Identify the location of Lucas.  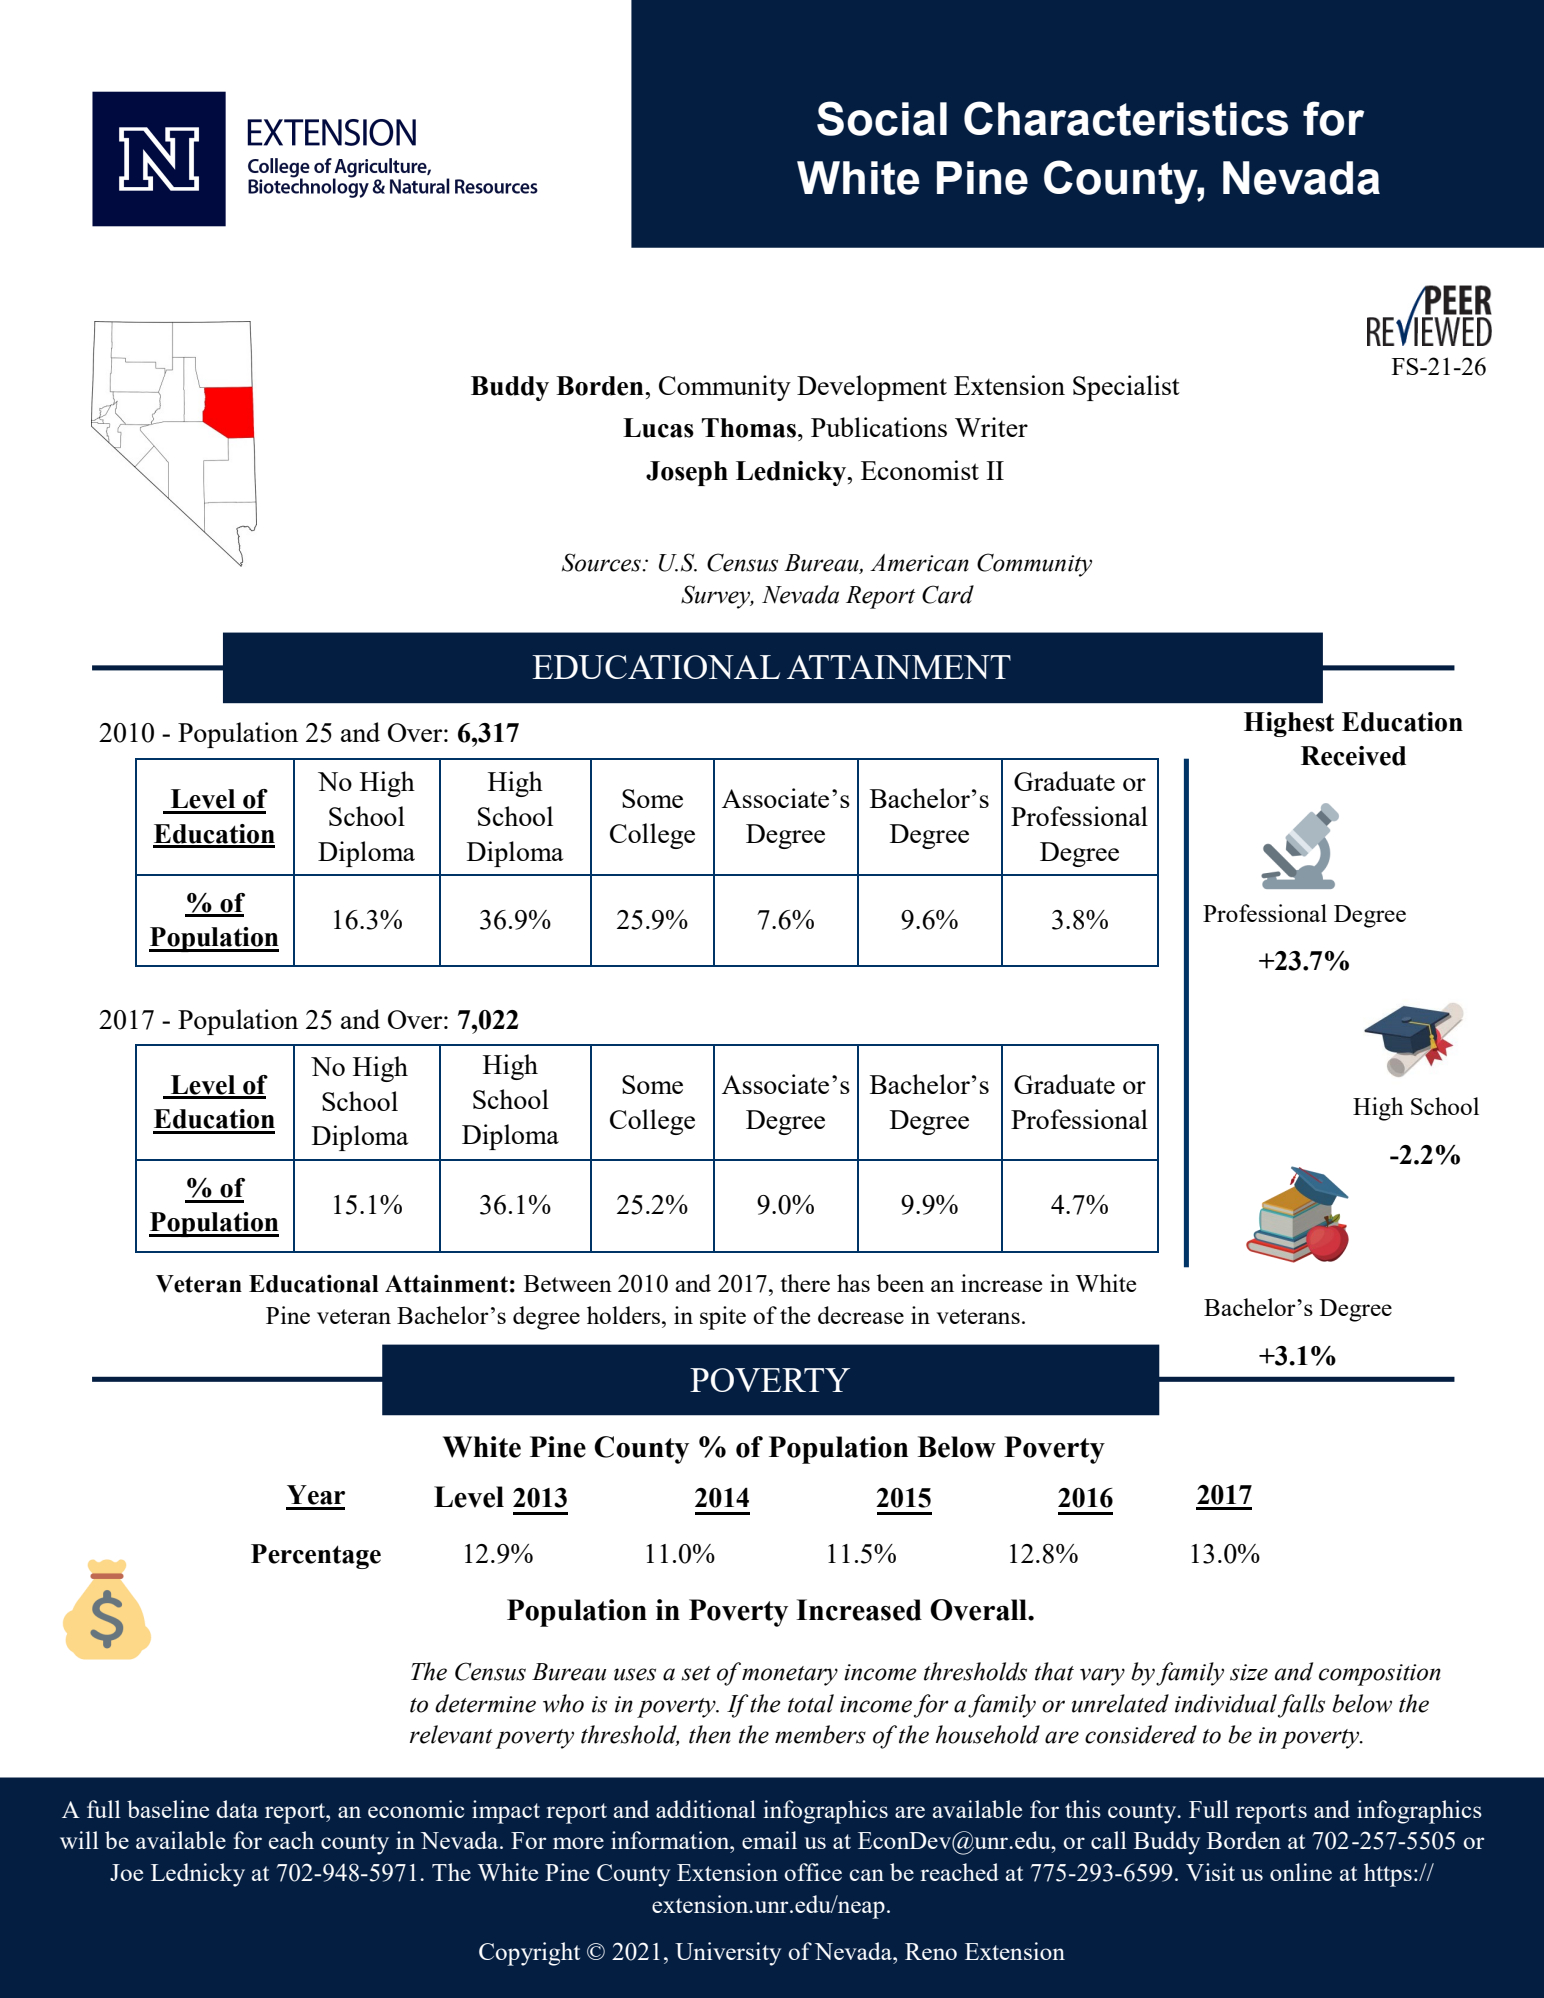
(658, 428).
